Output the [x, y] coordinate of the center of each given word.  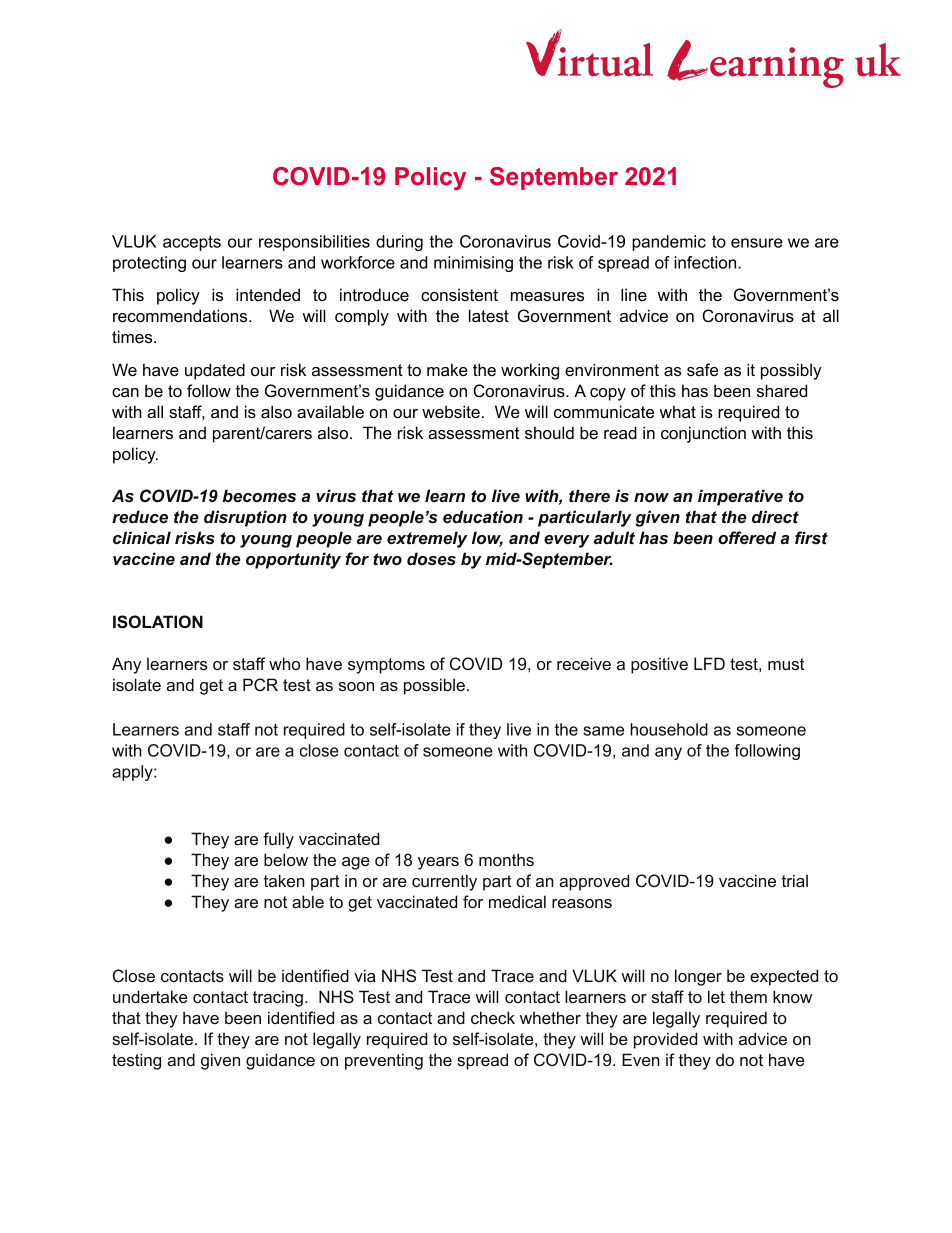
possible [434, 686]
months [506, 859]
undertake [150, 996]
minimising [473, 264]
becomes [259, 495]
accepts [192, 243]
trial [795, 880]
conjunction [703, 434]
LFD [709, 663]
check [493, 1017]
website [451, 411]
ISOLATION [158, 622]
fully [278, 840]
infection [706, 262]
